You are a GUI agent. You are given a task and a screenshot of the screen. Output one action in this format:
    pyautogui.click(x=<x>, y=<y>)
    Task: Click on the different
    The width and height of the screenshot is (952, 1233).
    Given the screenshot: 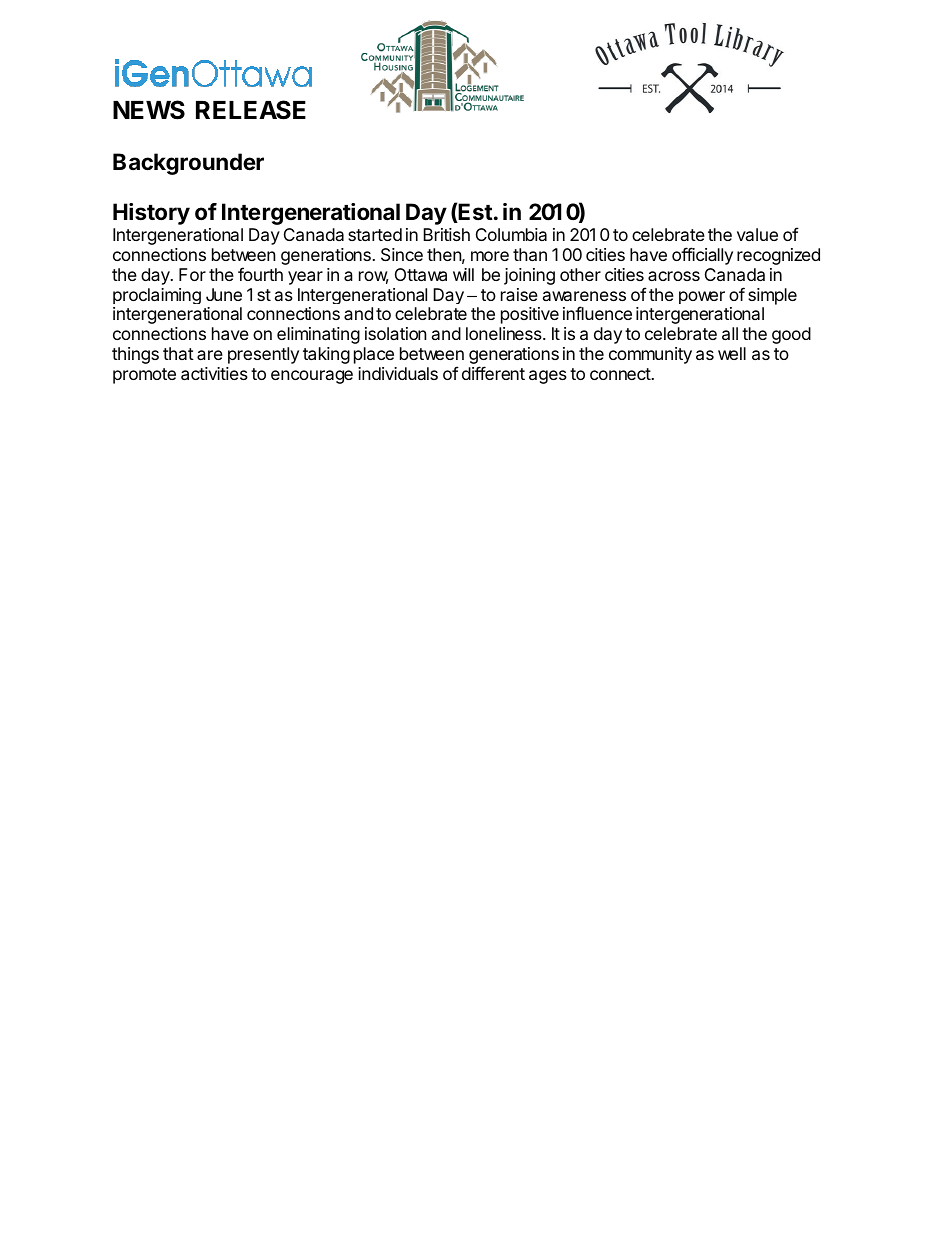 What is the action you would take?
    pyautogui.click(x=493, y=373)
